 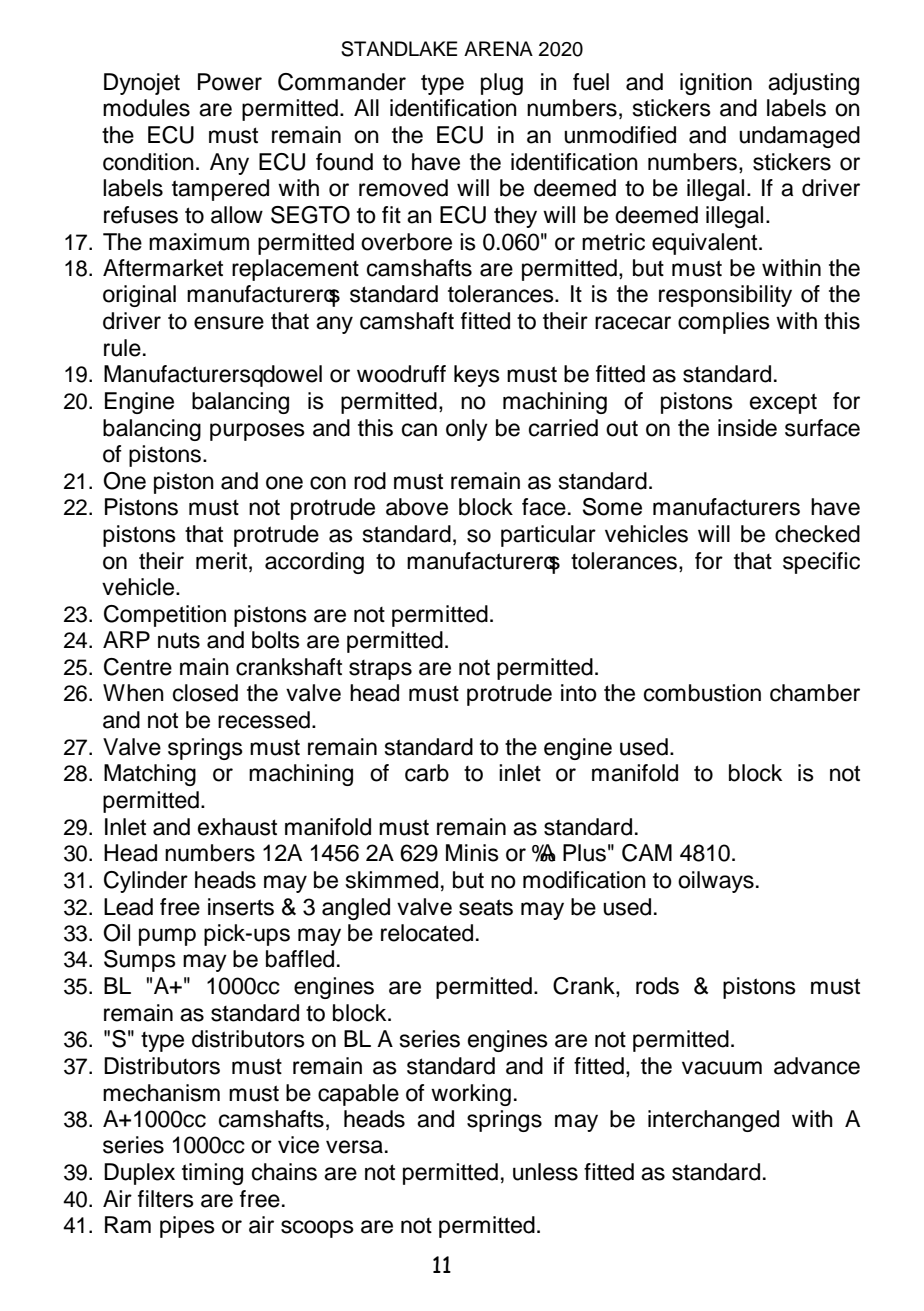 What do you see at coordinates (502, 84) in the screenshot?
I see `plug` at bounding box center [502, 84].
